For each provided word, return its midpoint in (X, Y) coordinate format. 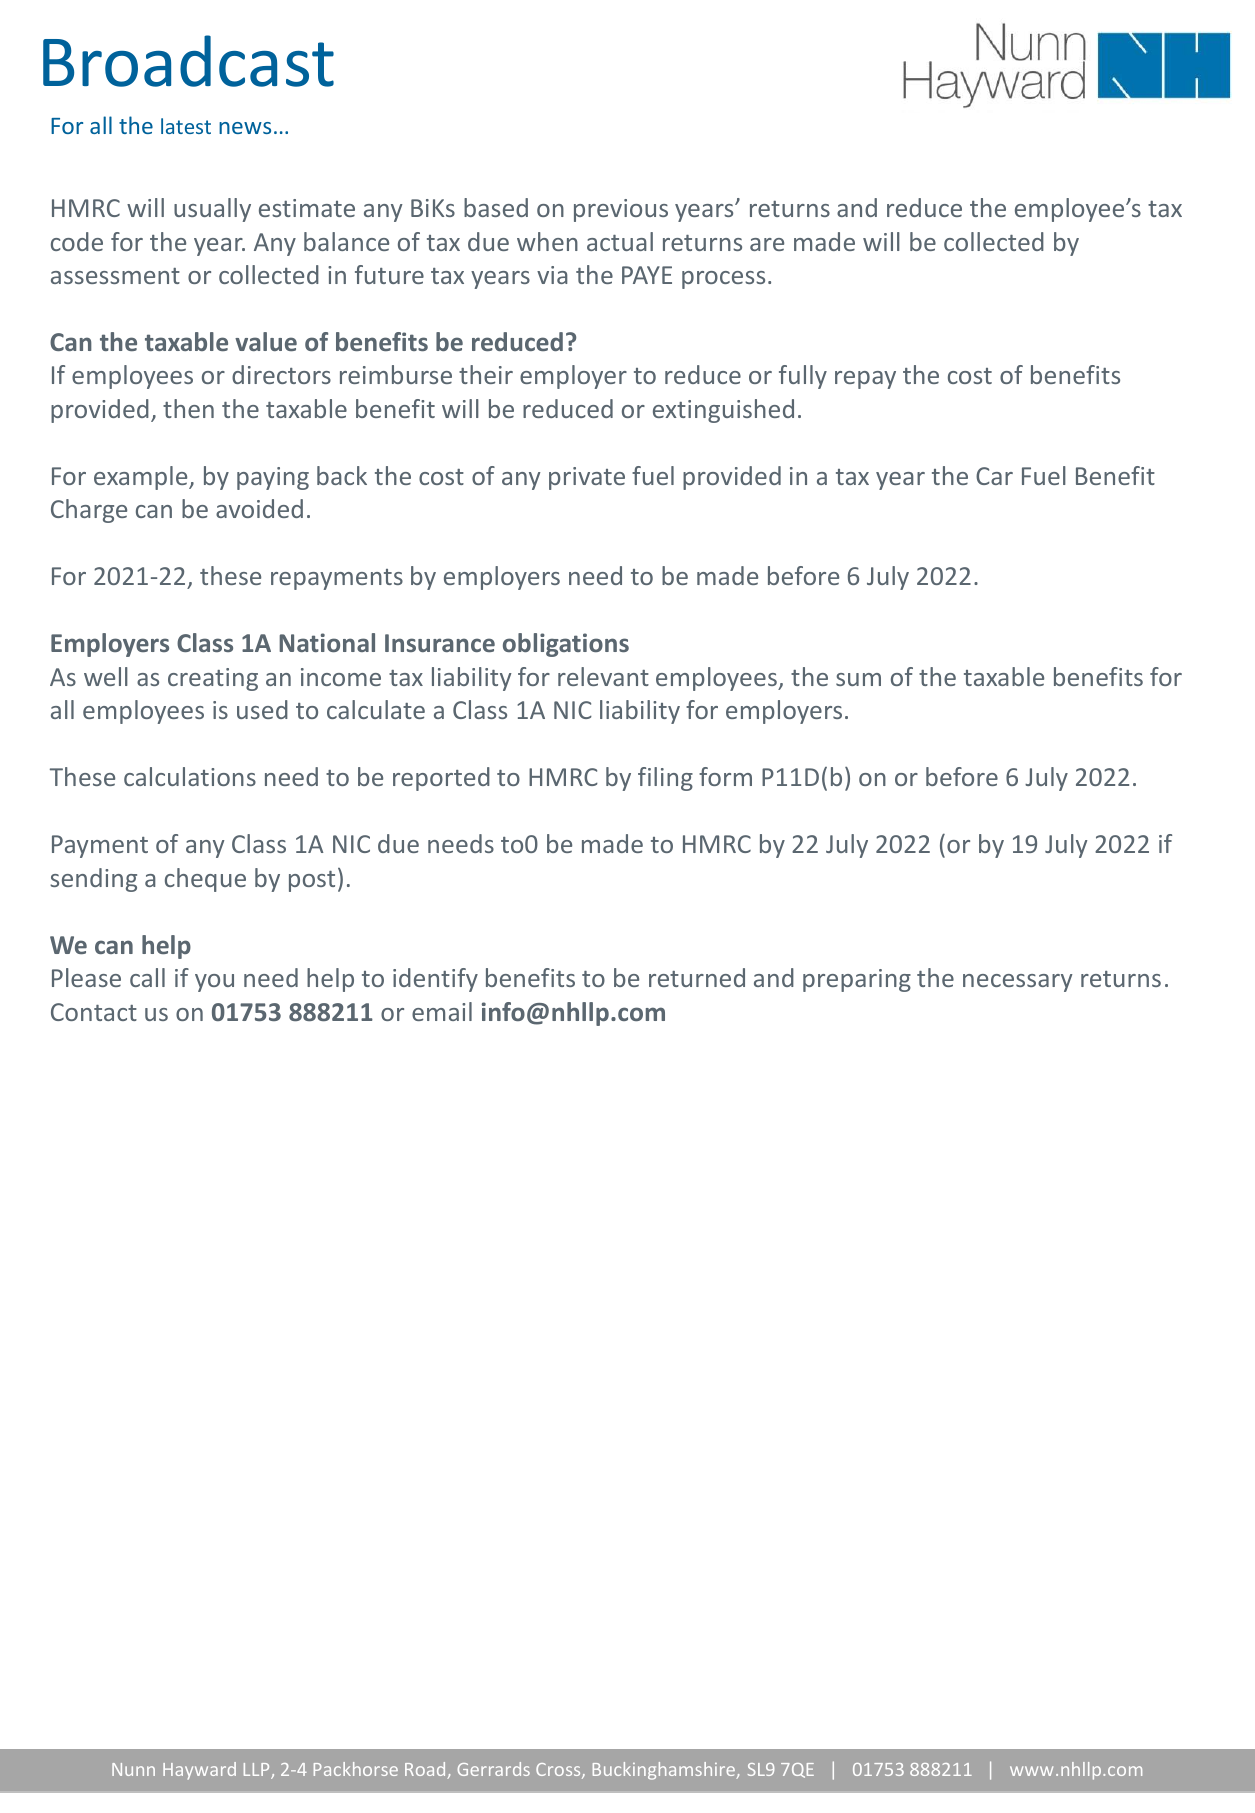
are (767, 244)
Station (436, 1770)
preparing (857, 980)
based (496, 207)
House (331, 1769)
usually (212, 210)
